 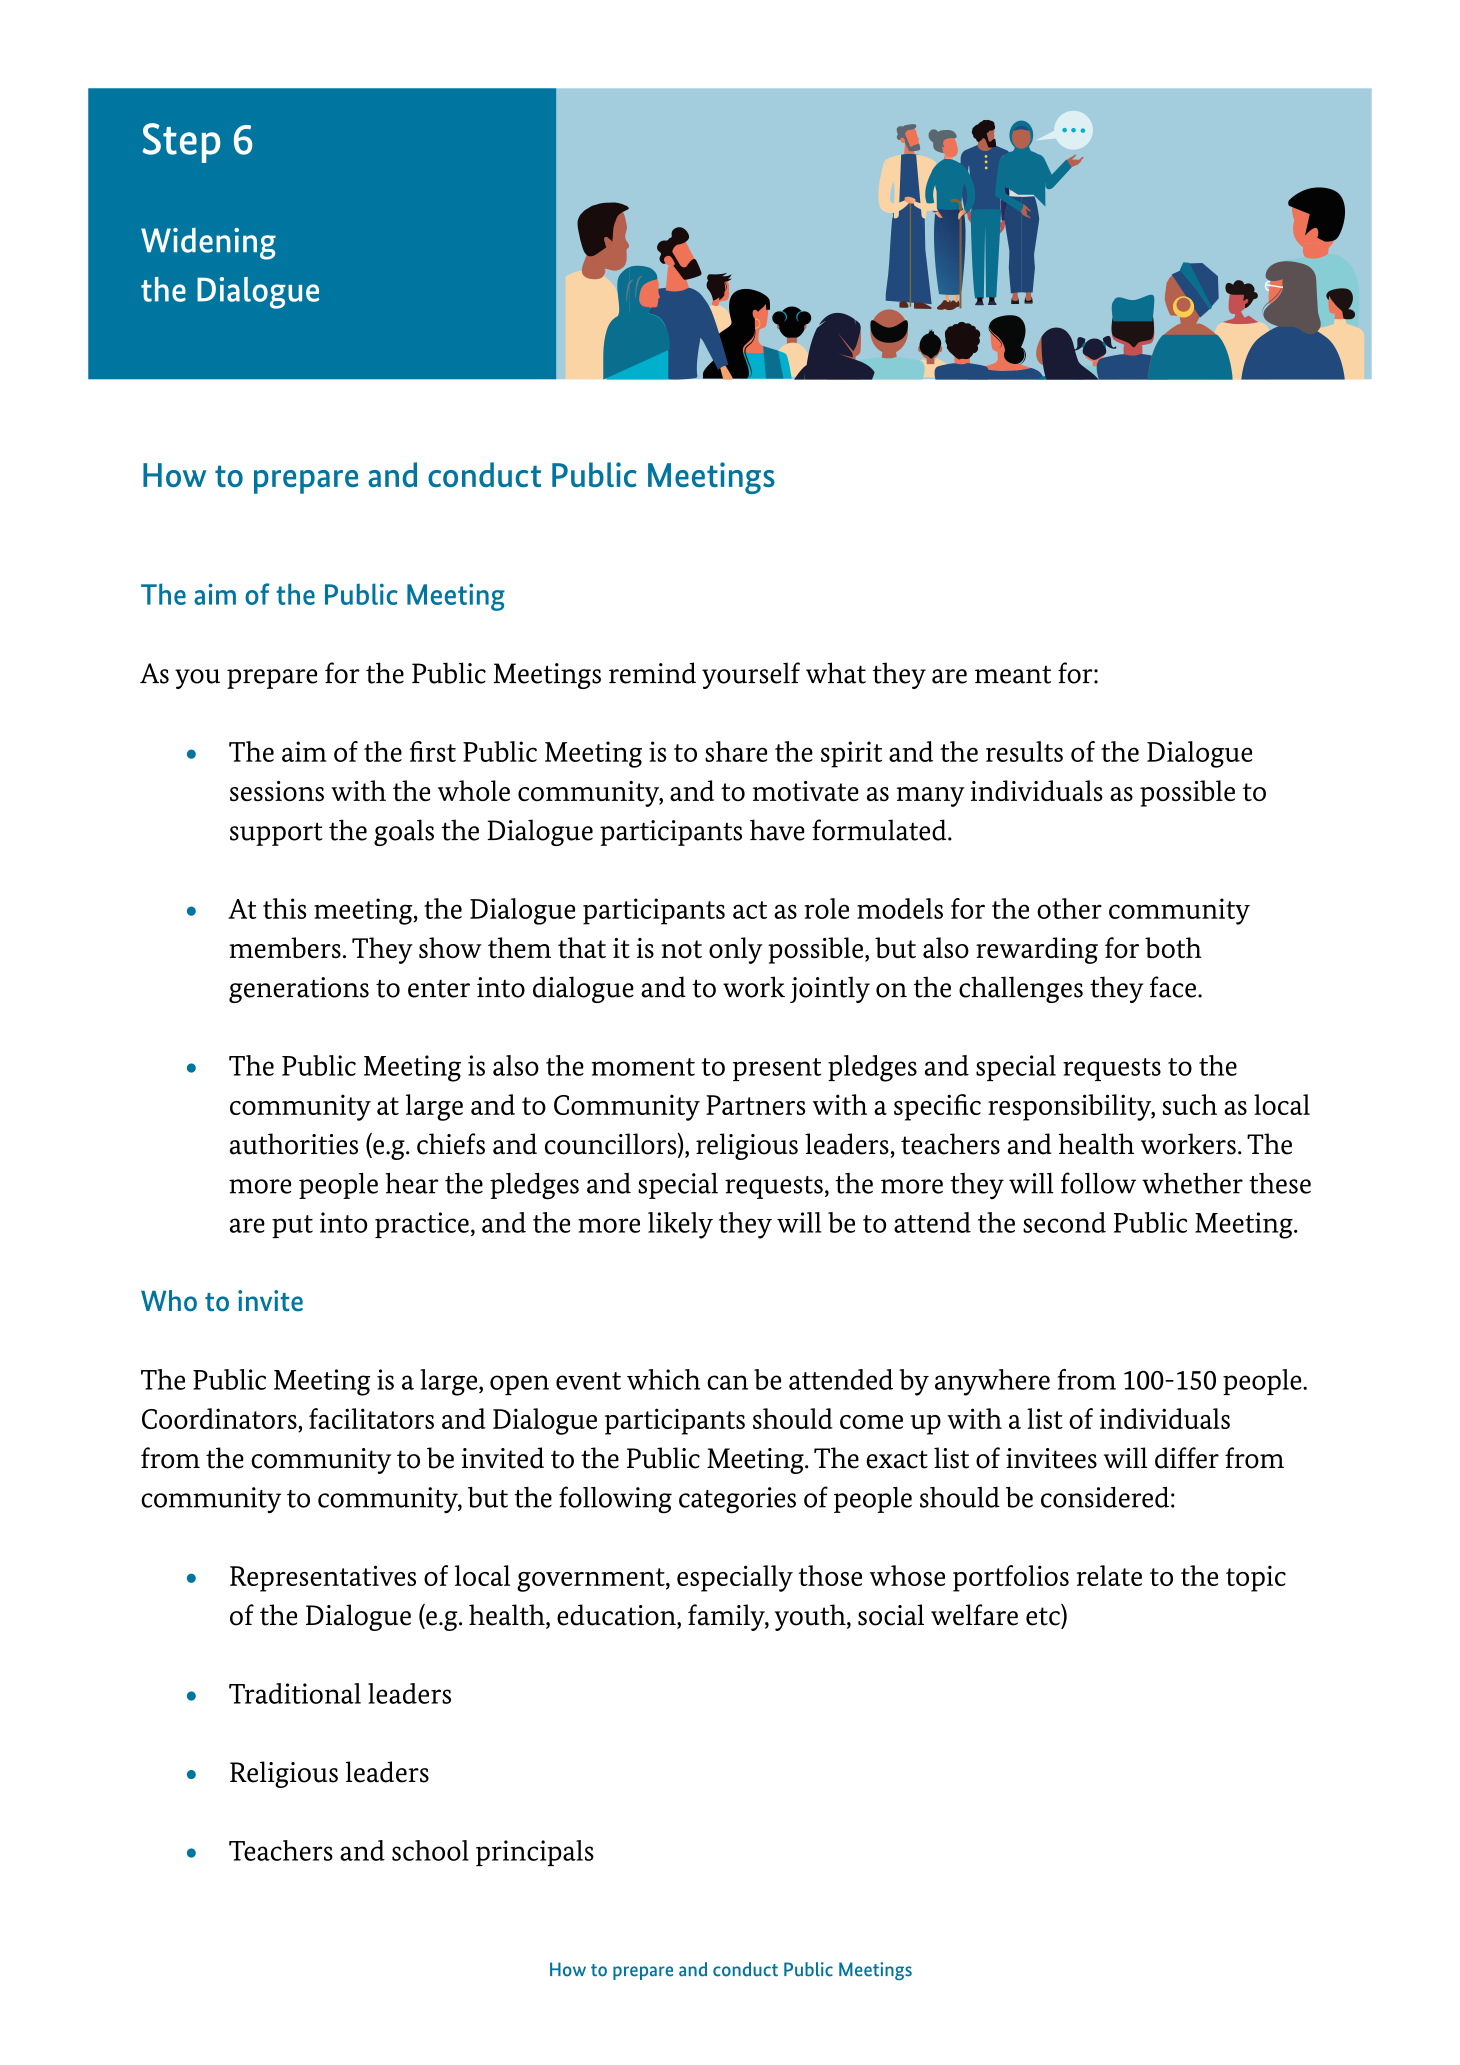 What do you see at coordinates (299, 990) in the screenshot?
I see `generations` at bounding box center [299, 990].
